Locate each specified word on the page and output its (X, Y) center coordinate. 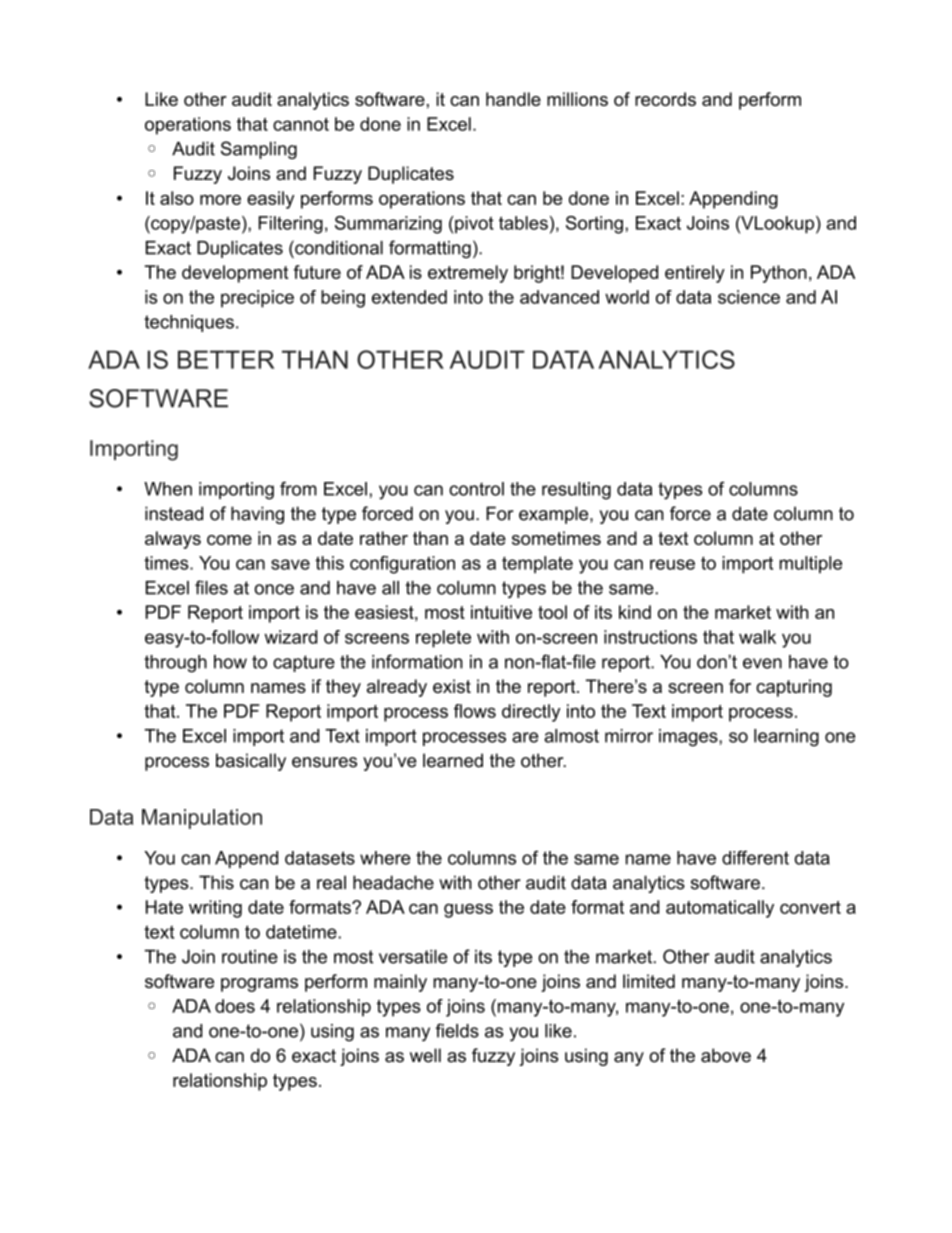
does (235, 1006)
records (665, 99)
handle (513, 99)
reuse (672, 564)
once (274, 589)
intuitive (501, 612)
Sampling (259, 150)
